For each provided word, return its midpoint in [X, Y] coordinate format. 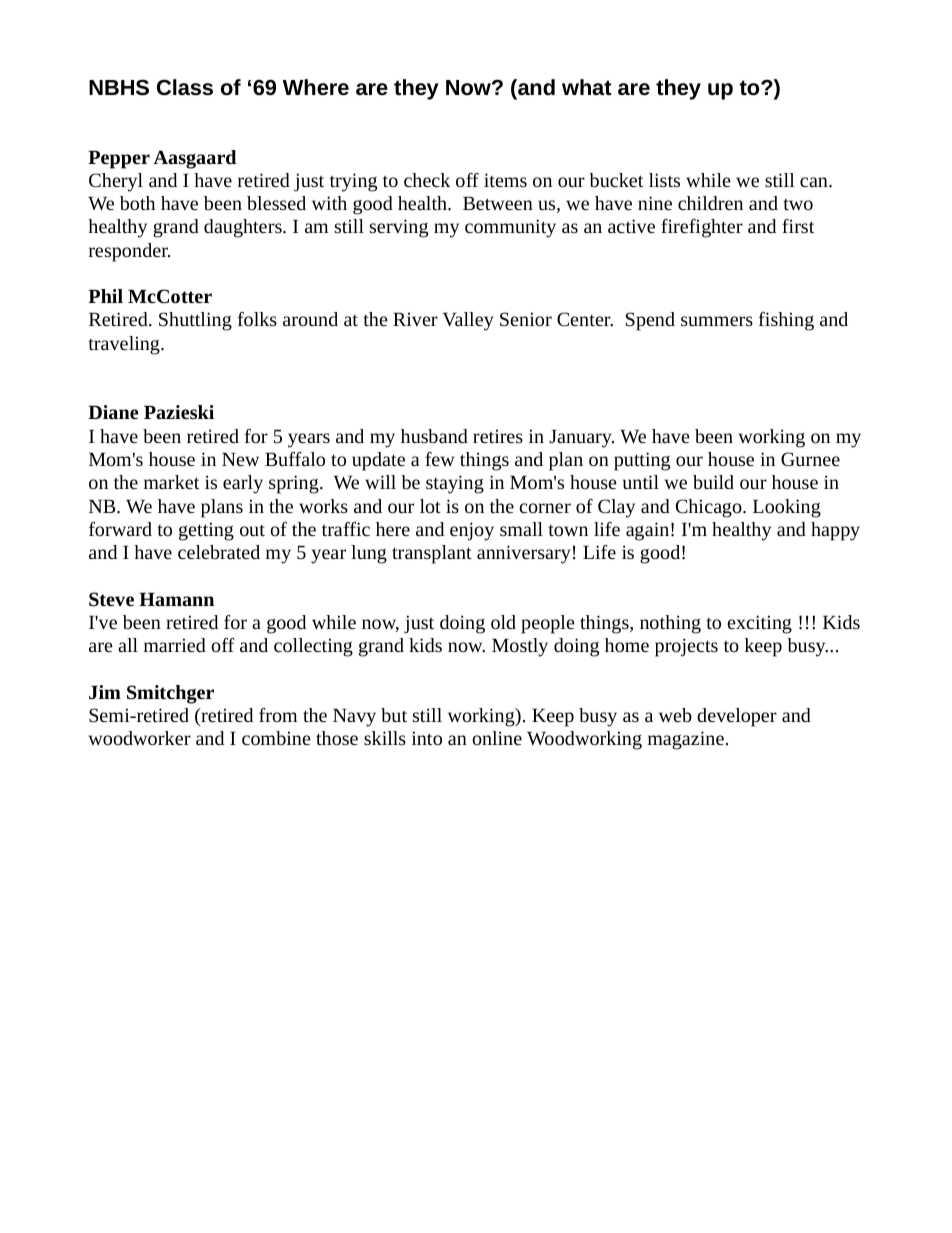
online [497, 738]
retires [498, 436]
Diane [113, 412]
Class [185, 87]
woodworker [139, 738]
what [587, 87]
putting [642, 461]
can [815, 182]
